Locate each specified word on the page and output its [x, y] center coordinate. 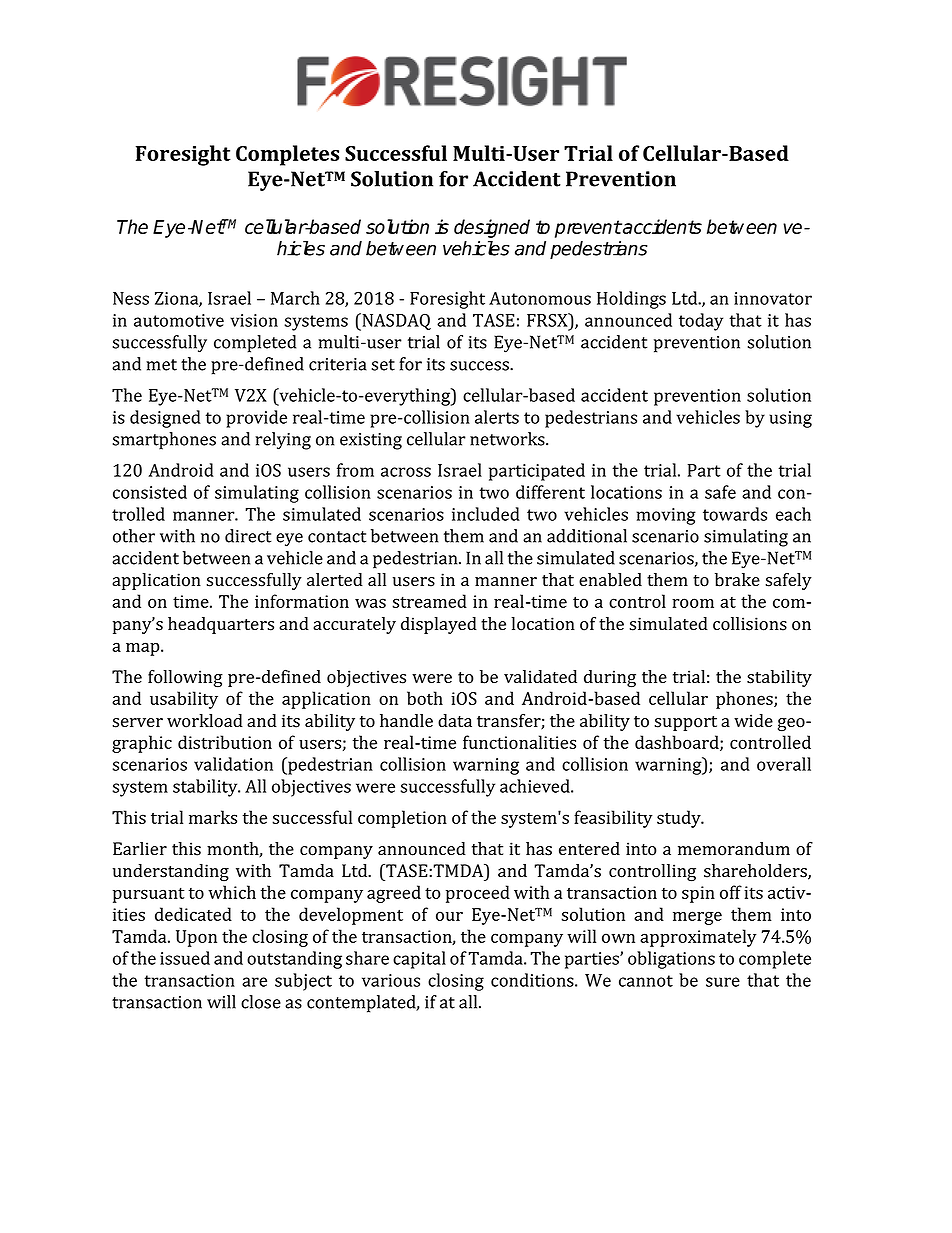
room [693, 603]
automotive [179, 320]
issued [185, 958]
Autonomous [540, 298]
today [701, 322]
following [185, 678]
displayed [439, 625]
